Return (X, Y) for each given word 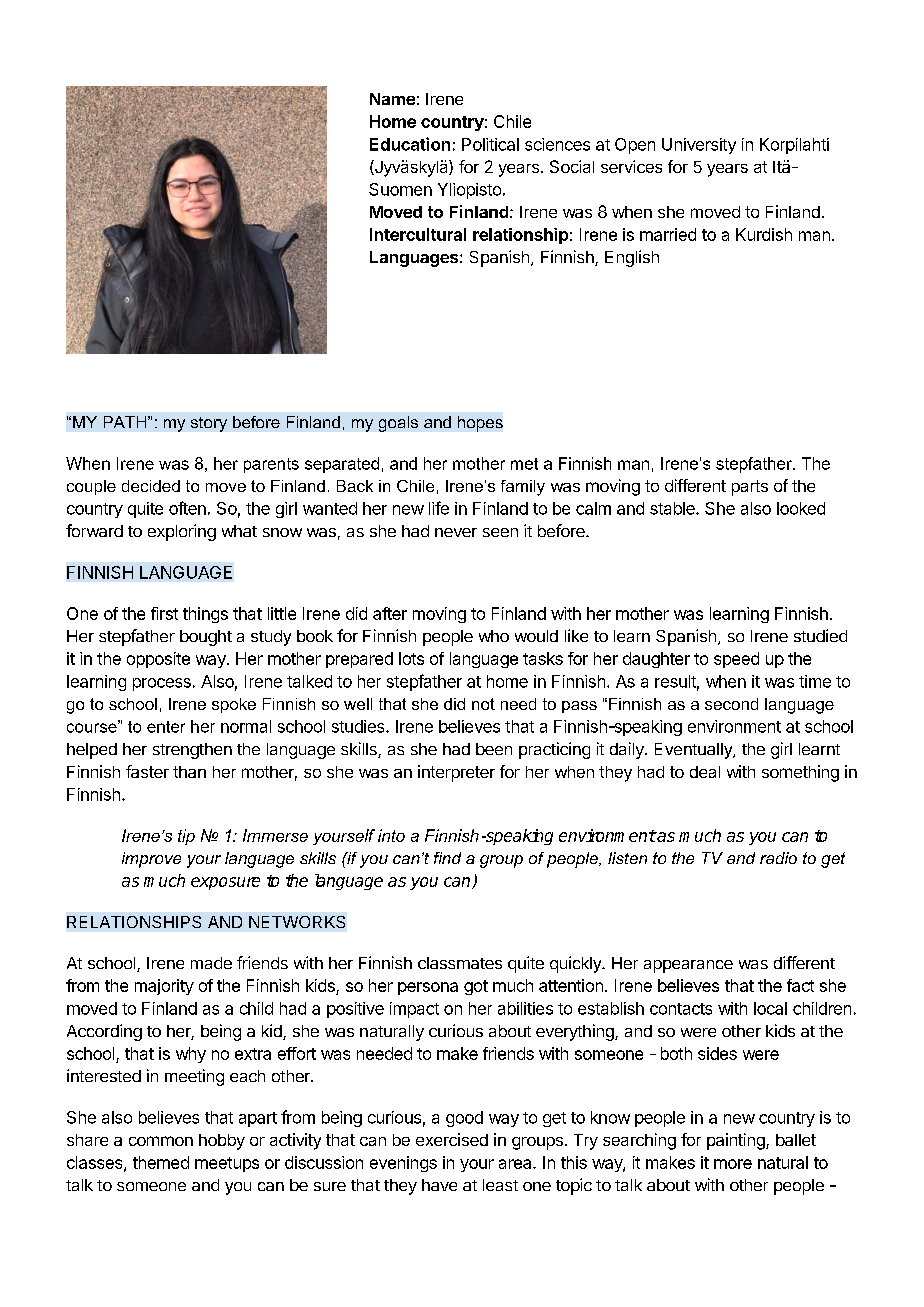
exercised (452, 1139)
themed (161, 1162)
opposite (158, 660)
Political (490, 144)
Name (392, 99)
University (699, 146)
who (494, 636)
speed (736, 660)
